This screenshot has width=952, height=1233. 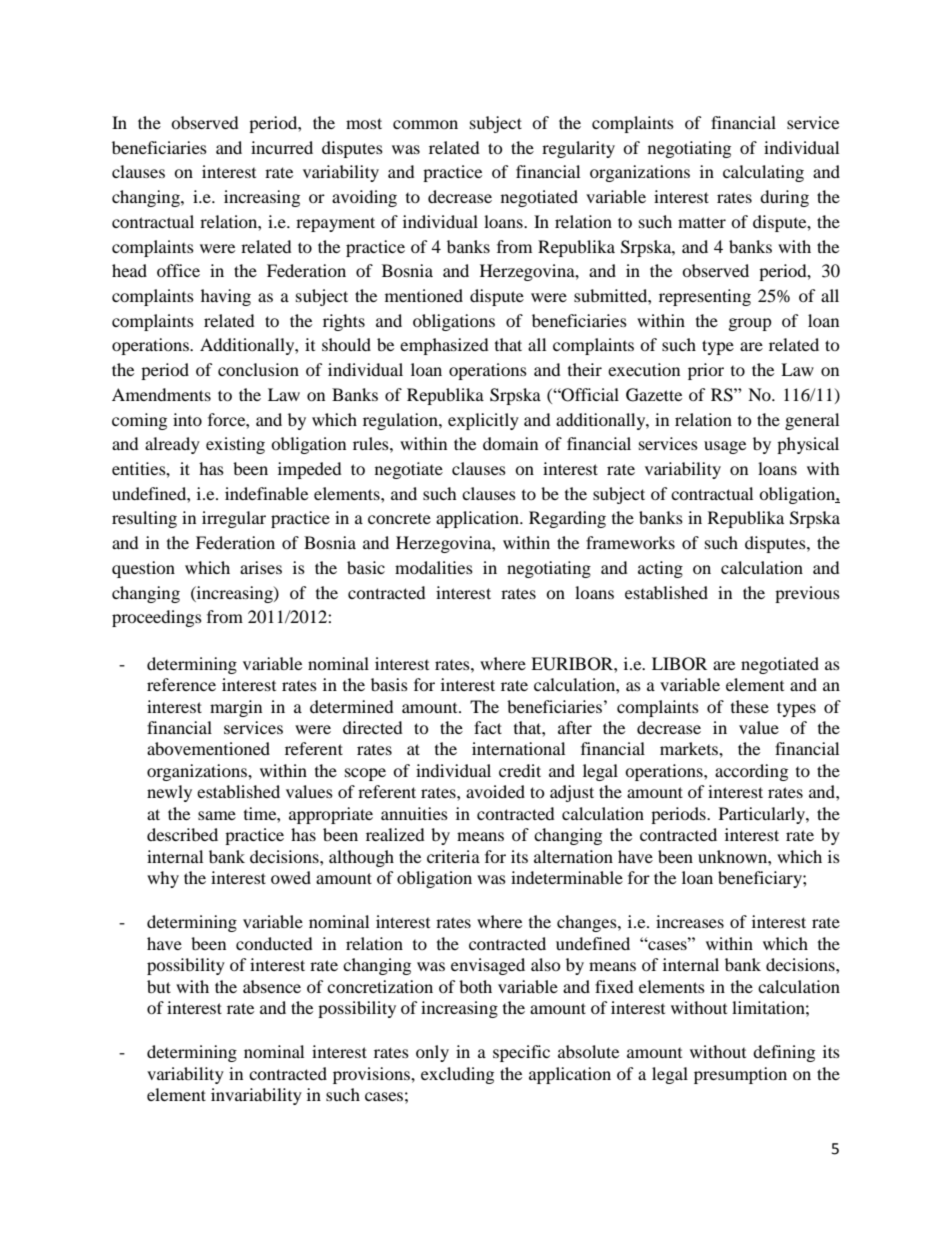 I want to click on but, so click(x=159, y=986).
